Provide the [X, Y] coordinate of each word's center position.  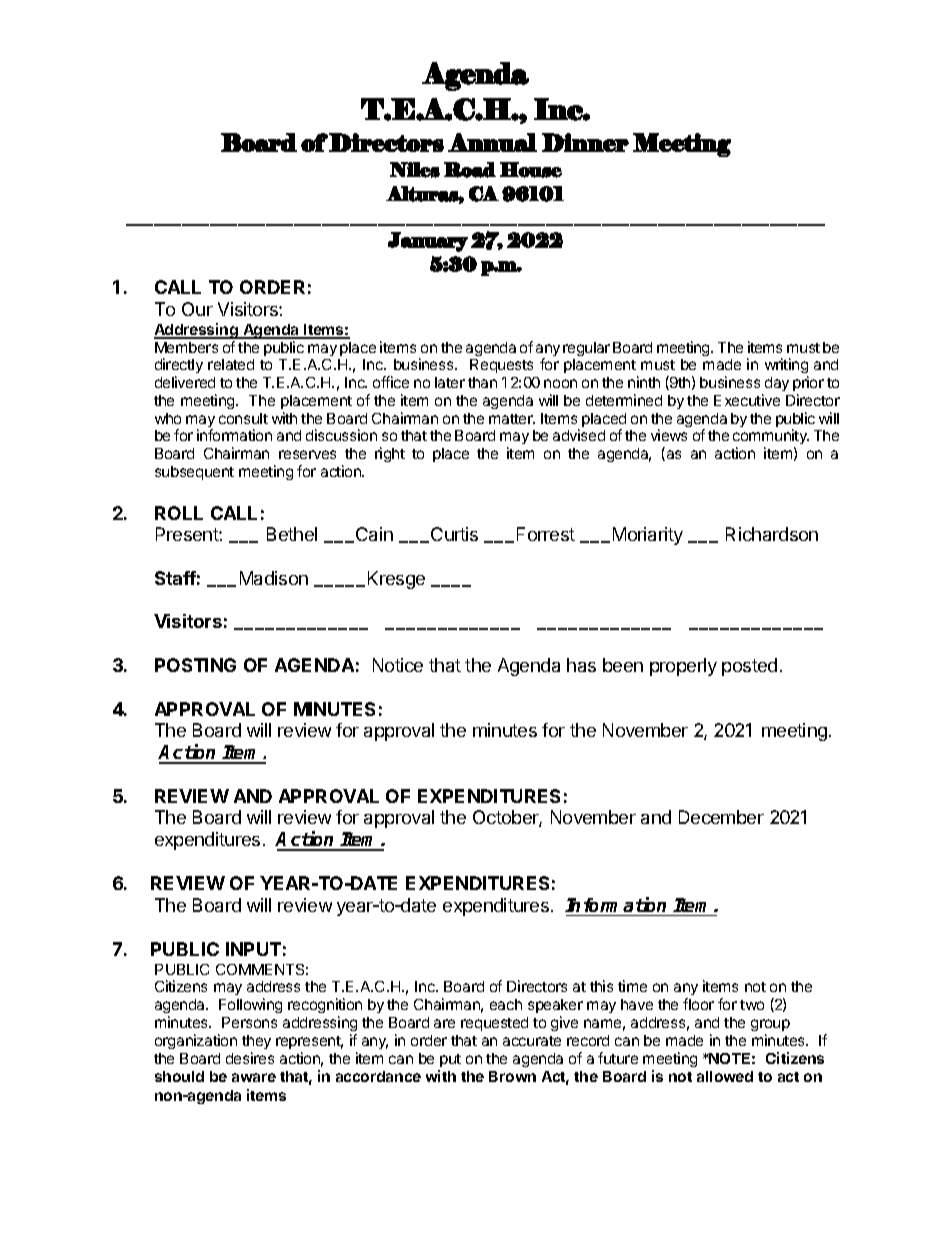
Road [470, 170]
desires [250, 1058]
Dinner [585, 142]
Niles [415, 170]
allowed [725, 1076]
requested [494, 1024]
